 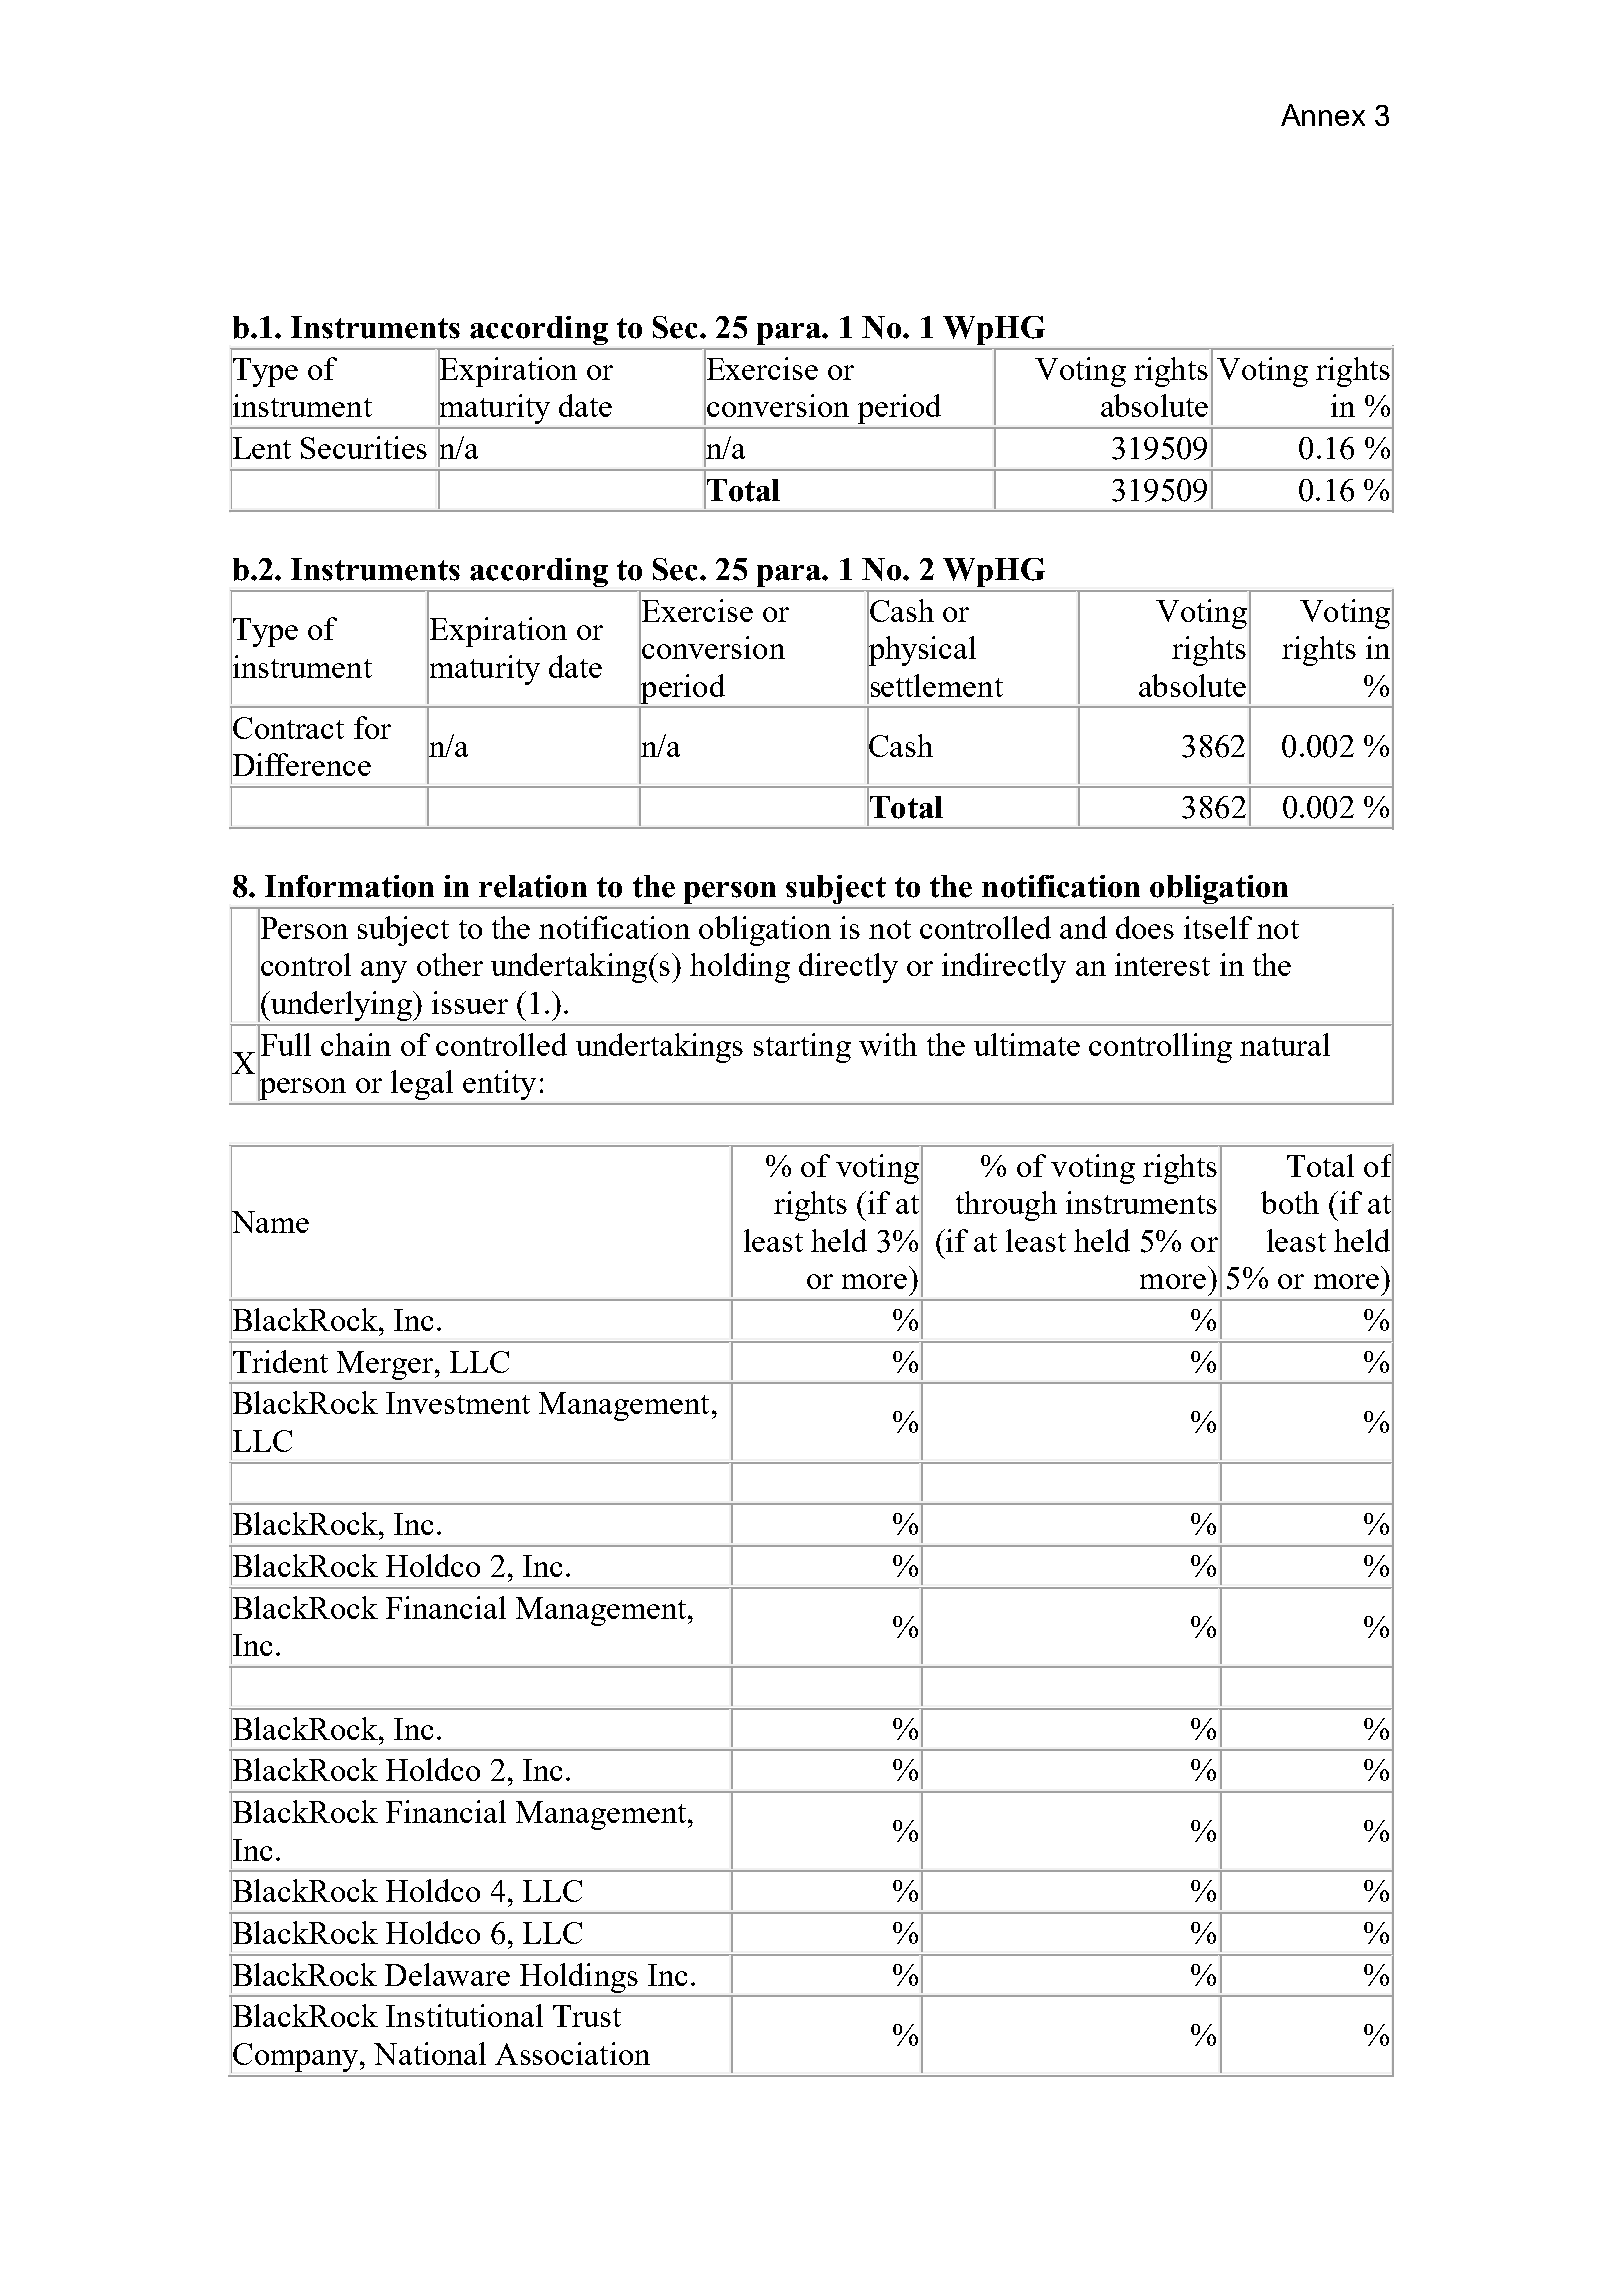 What do you see at coordinates (572, 2053) in the screenshot?
I see `Association` at bounding box center [572, 2053].
